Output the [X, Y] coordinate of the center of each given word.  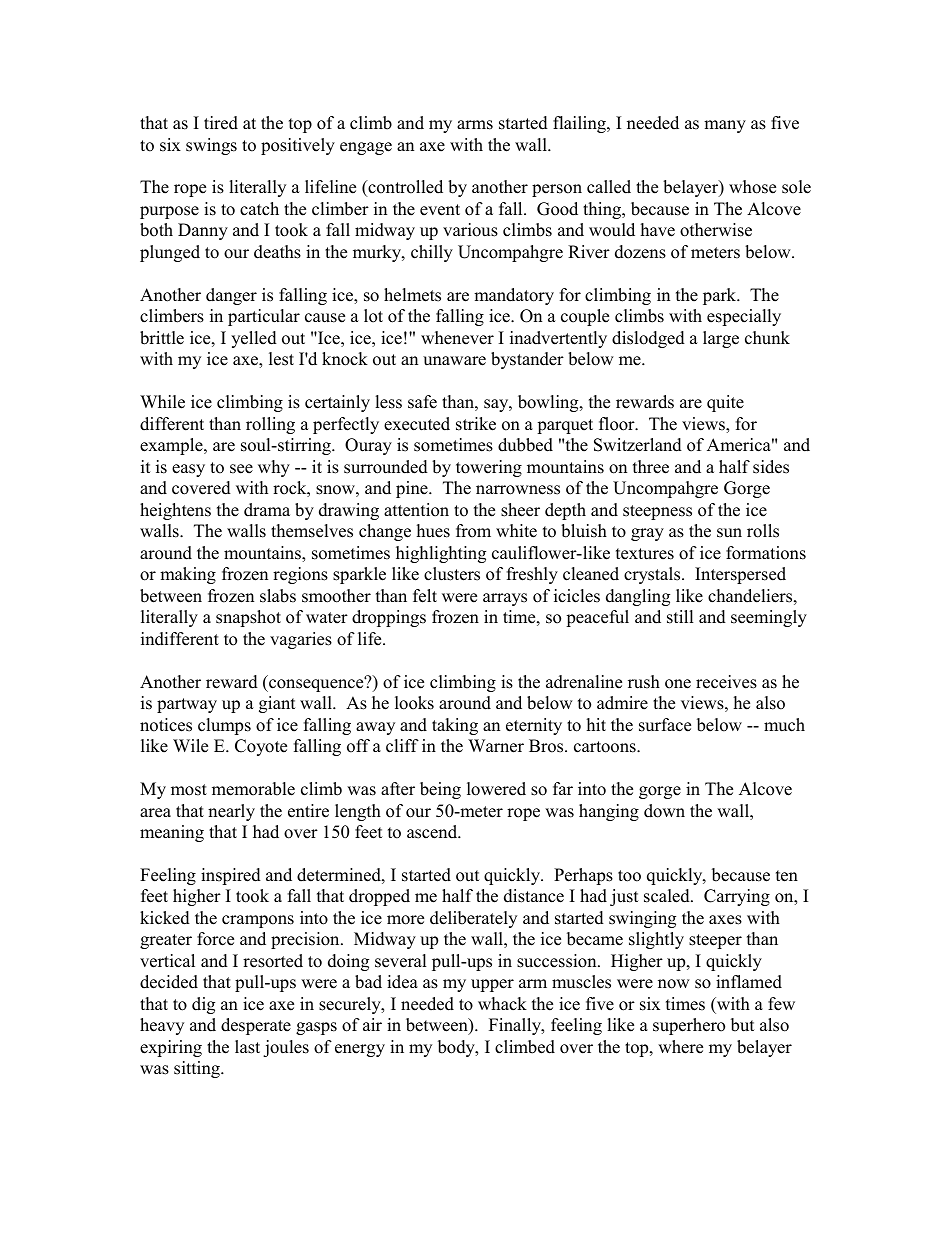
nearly [231, 812]
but [743, 1025]
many [725, 126]
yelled [254, 339]
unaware [454, 361]
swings [211, 146]
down [664, 811]
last [247, 1047]
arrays [505, 599]
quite [725, 403]
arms [475, 125]
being [440, 790]
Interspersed [740, 575]
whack [502, 1004]
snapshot [248, 618]
